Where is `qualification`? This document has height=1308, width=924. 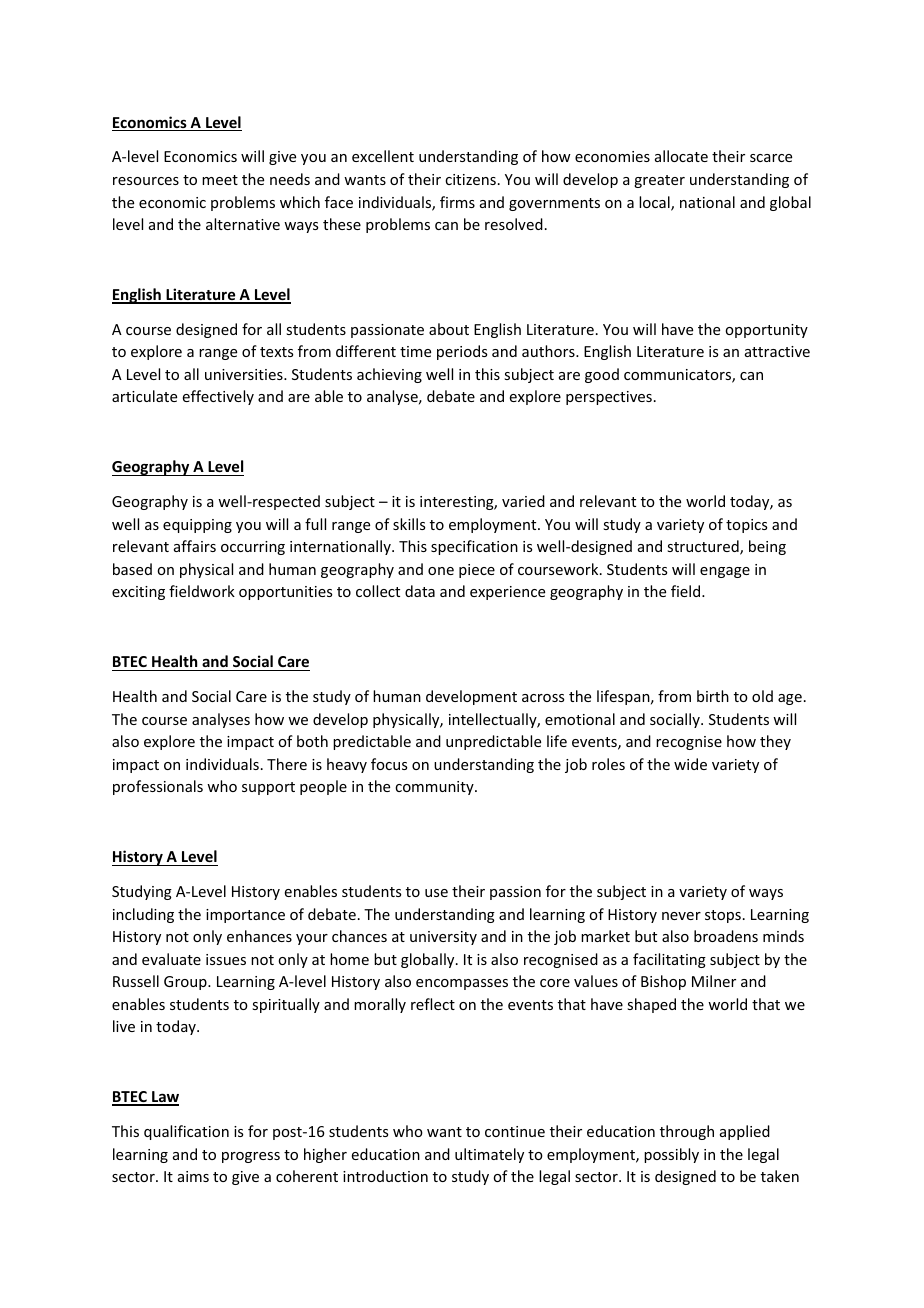 qualification is located at coordinates (186, 1132).
